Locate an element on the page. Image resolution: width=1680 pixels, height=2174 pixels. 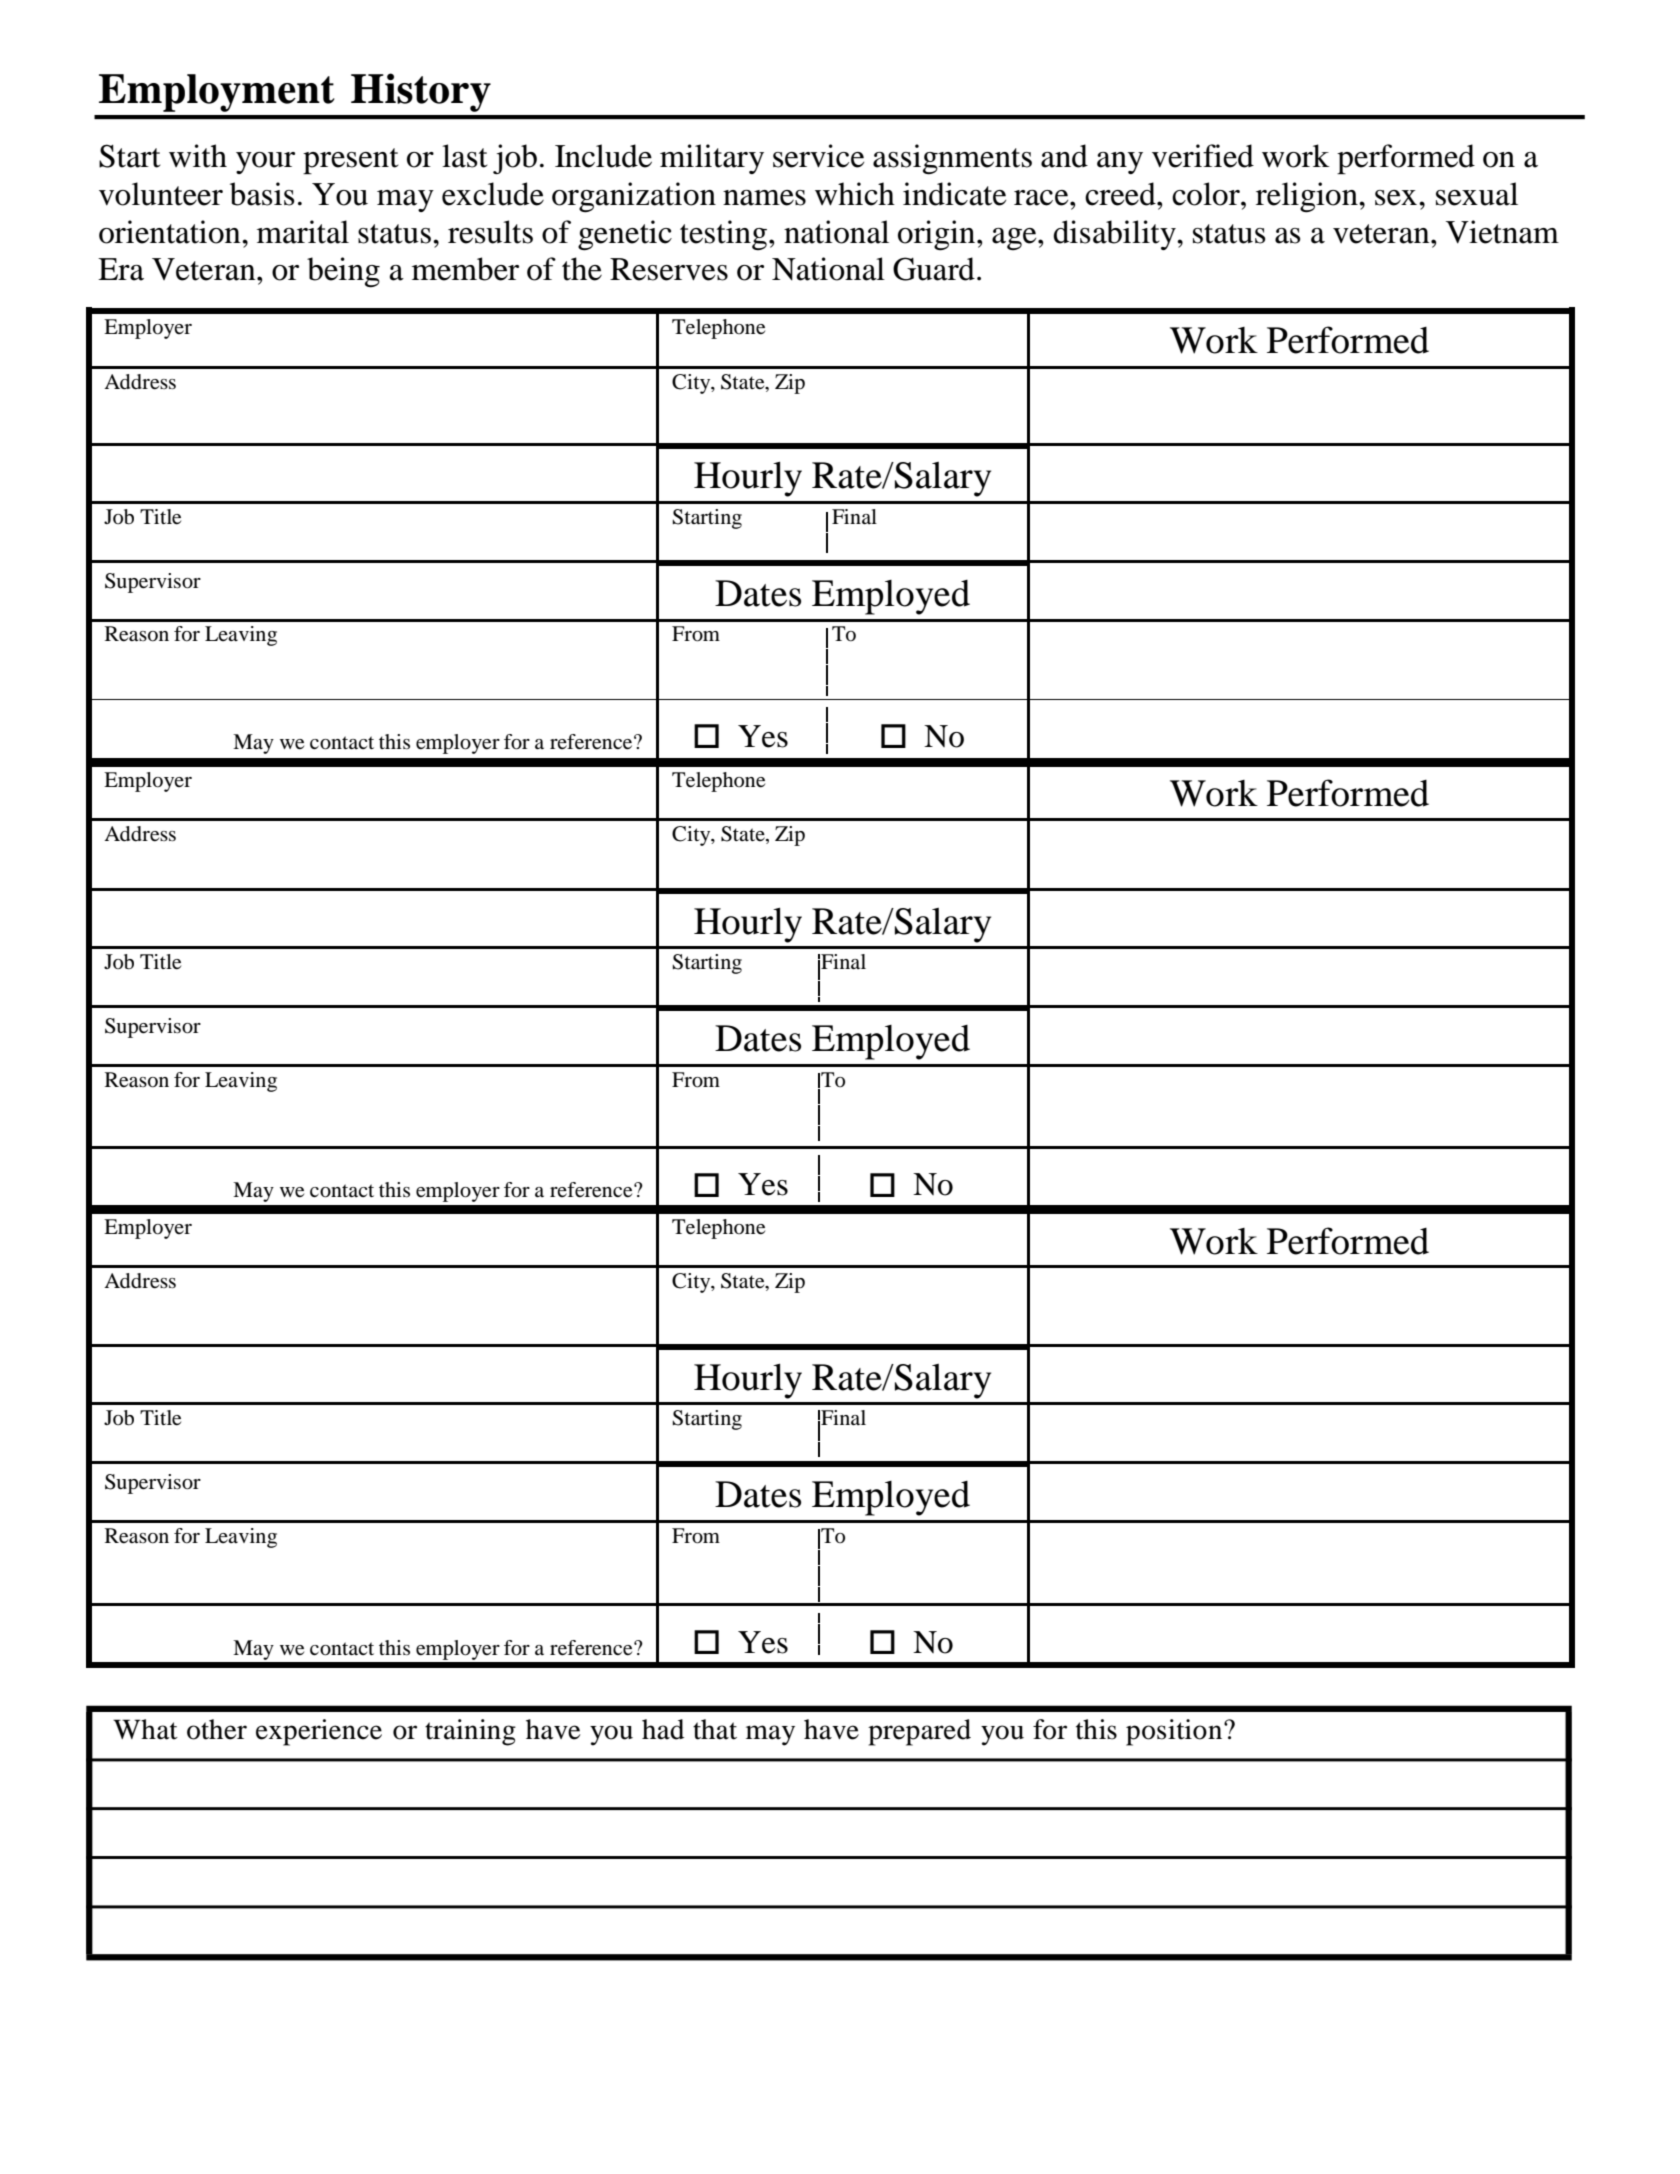
religion is located at coordinates (1308, 197).
